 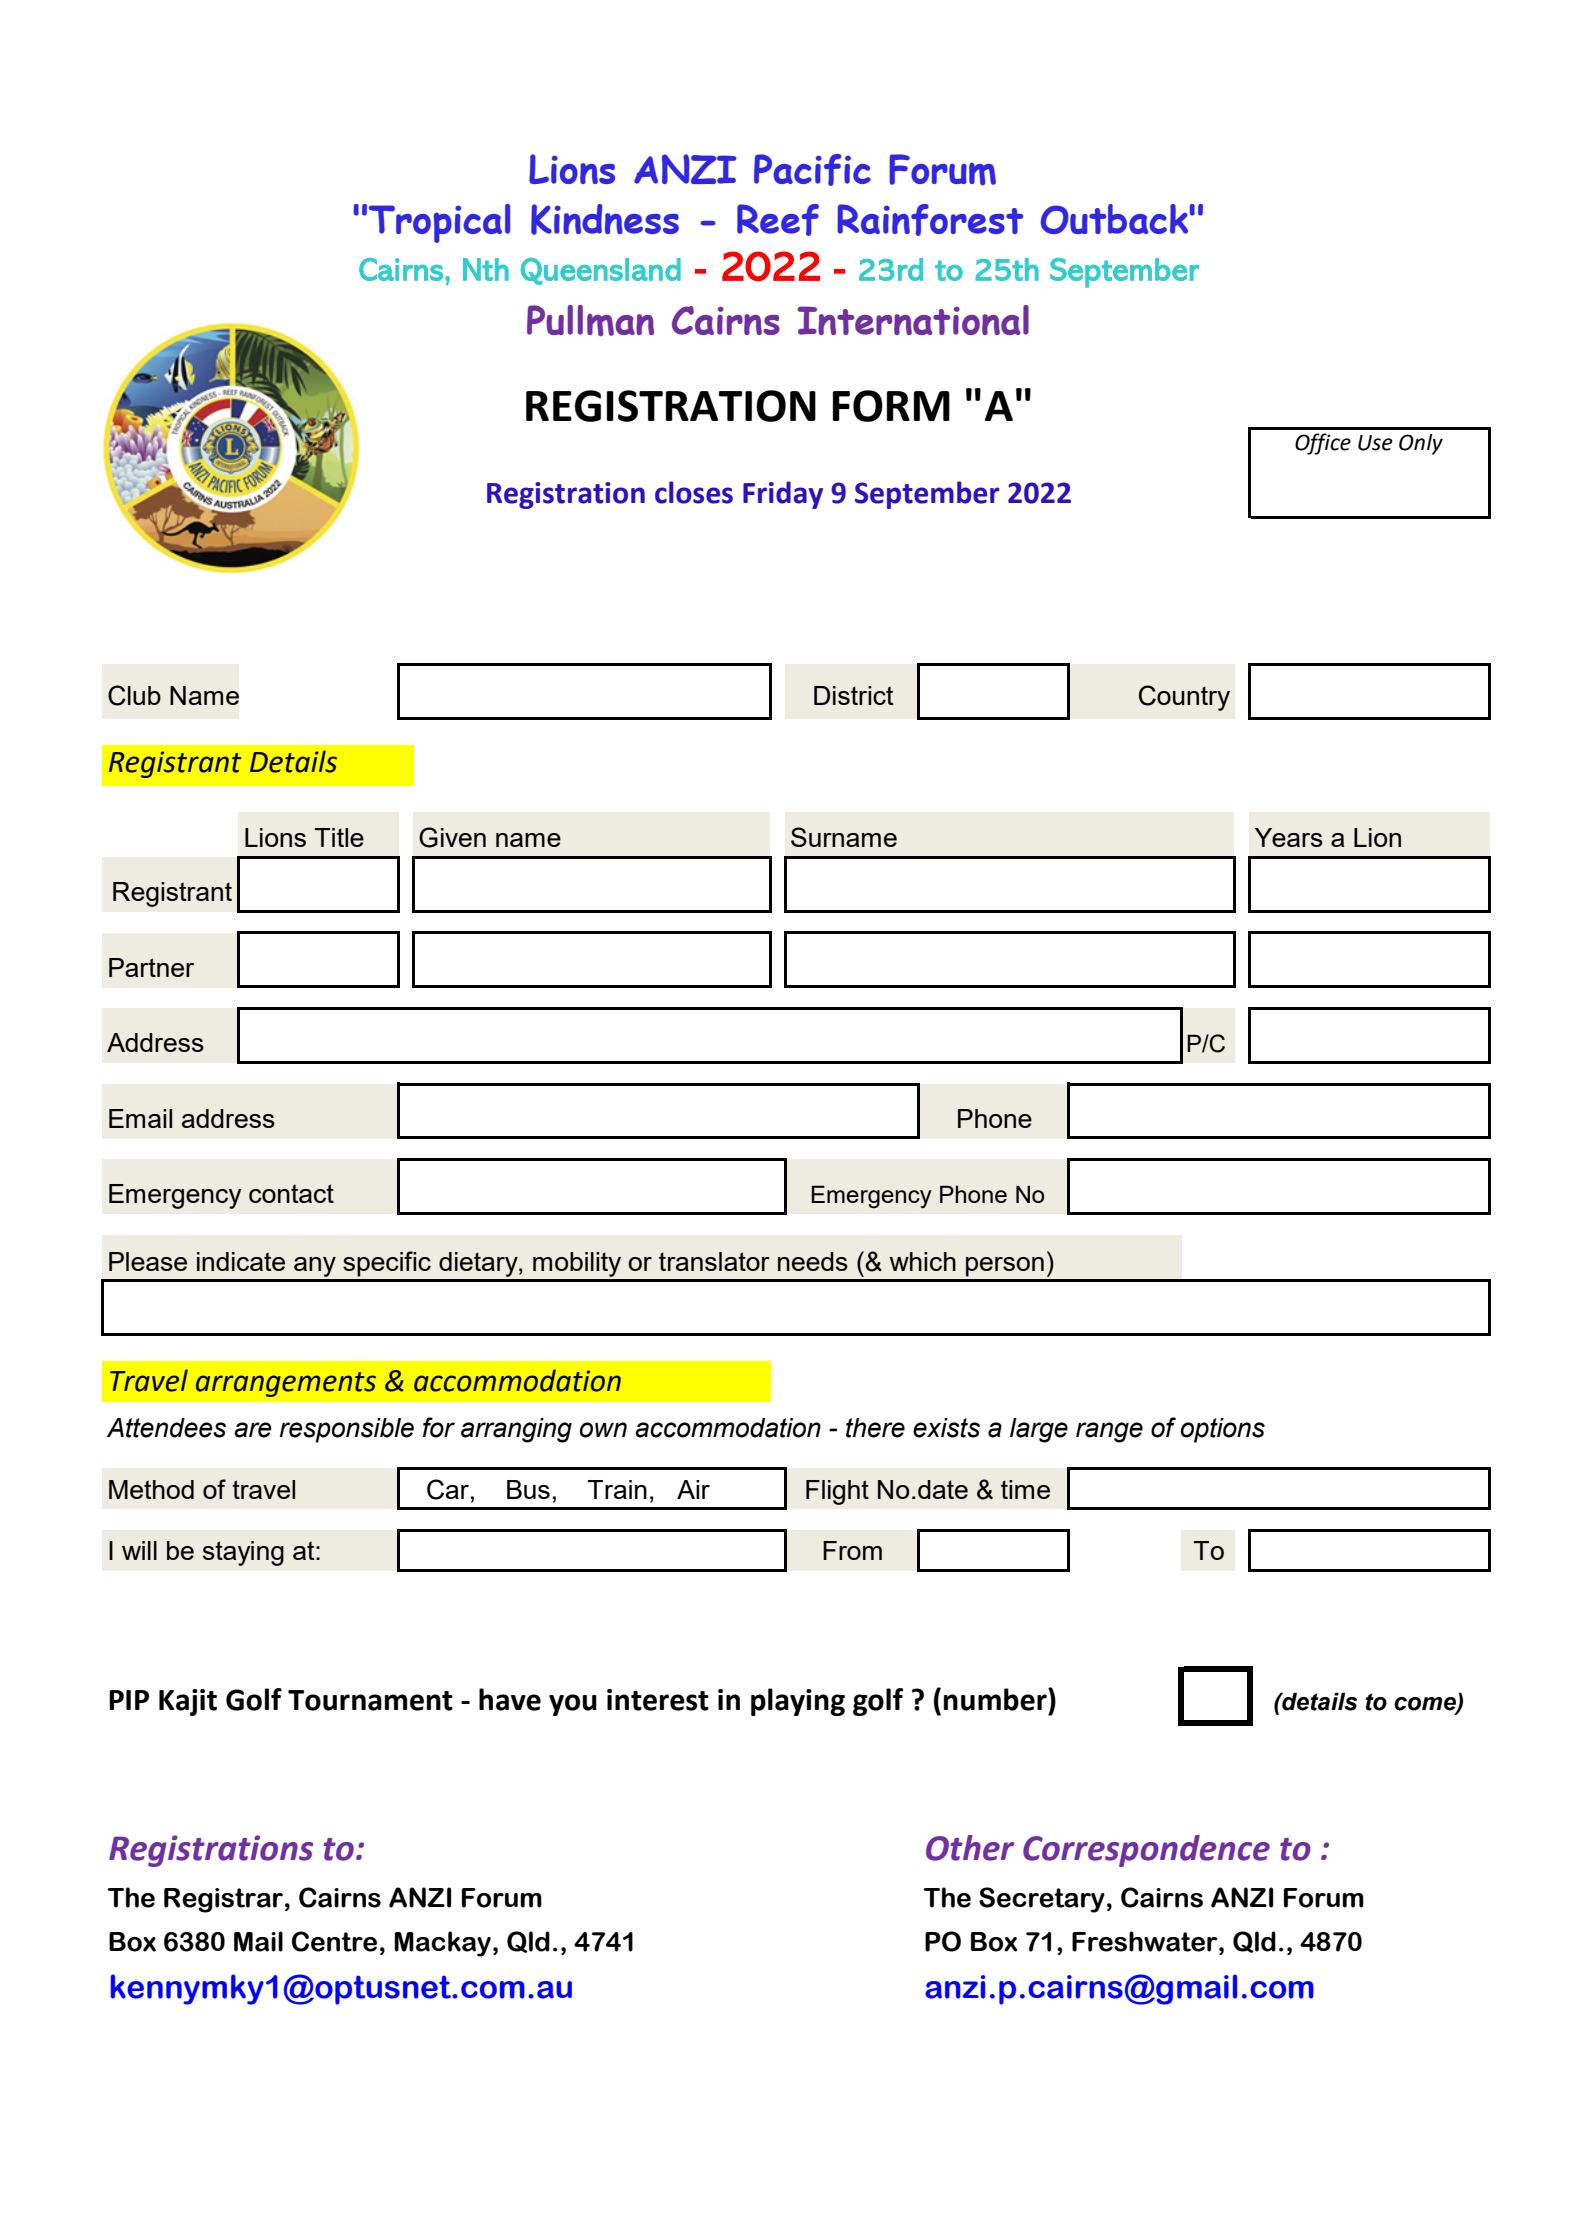 What do you see at coordinates (778, 220) in the screenshot?
I see `Reef` at bounding box center [778, 220].
